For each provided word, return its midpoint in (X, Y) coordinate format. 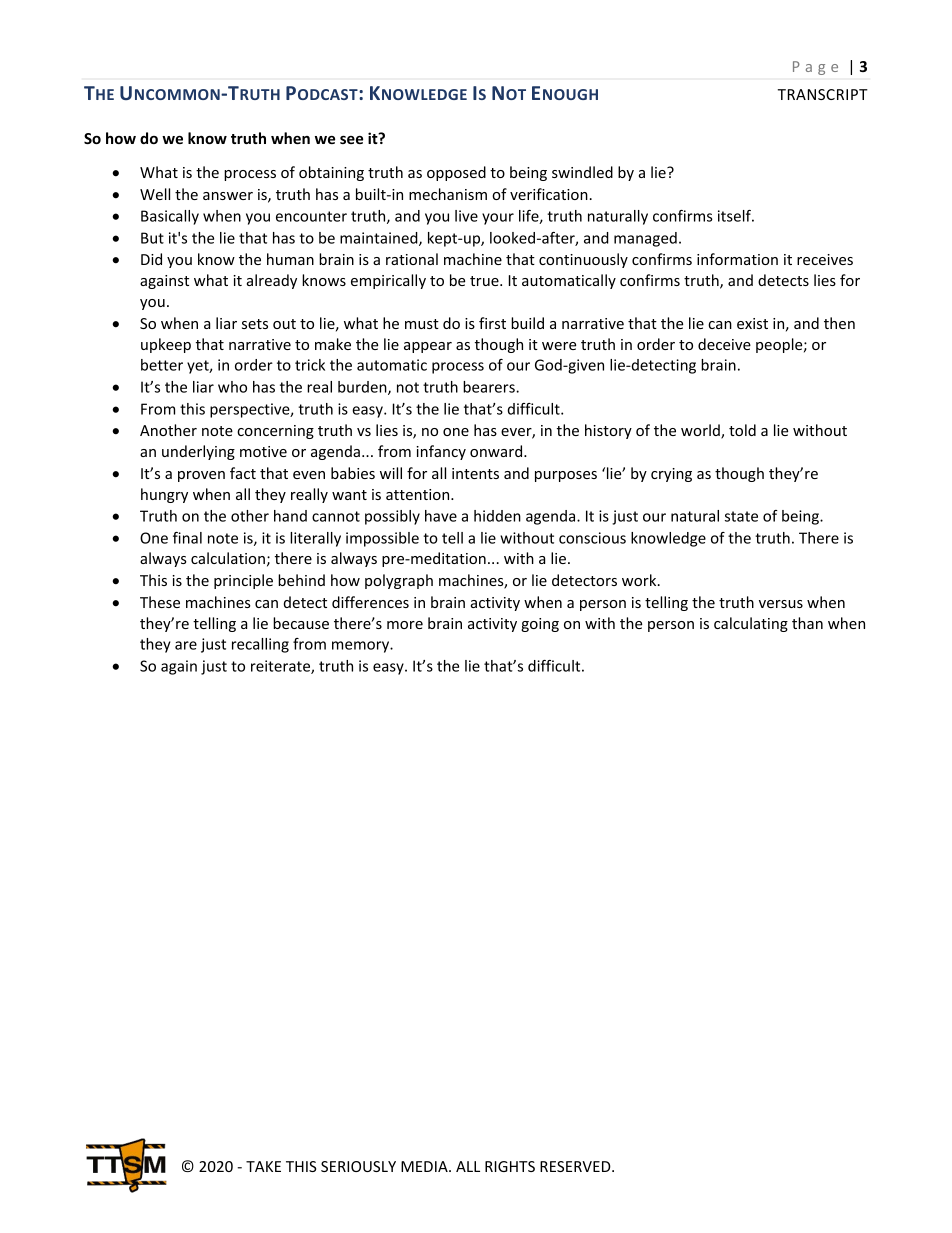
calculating (751, 624)
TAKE (263, 1166)
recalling (260, 645)
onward (497, 451)
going (540, 625)
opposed (456, 173)
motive (263, 451)
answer (228, 196)
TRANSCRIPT (823, 94)
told (742, 430)
